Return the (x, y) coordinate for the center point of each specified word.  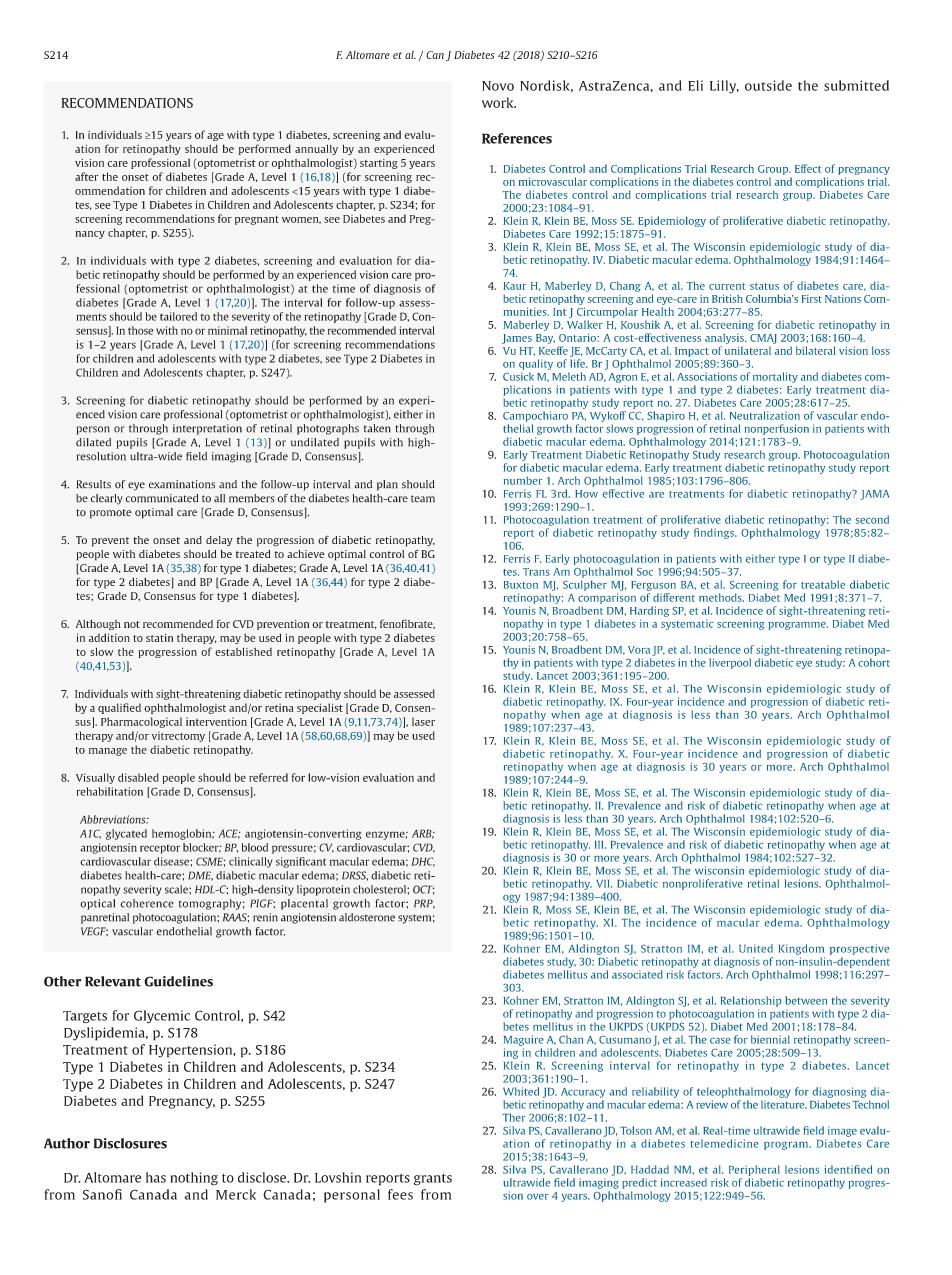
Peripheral (754, 1170)
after (86, 176)
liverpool (730, 663)
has (156, 1177)
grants (433, 1180)
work (499, 102)
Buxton (521, 585)
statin (159, 638)
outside (768, 85)
